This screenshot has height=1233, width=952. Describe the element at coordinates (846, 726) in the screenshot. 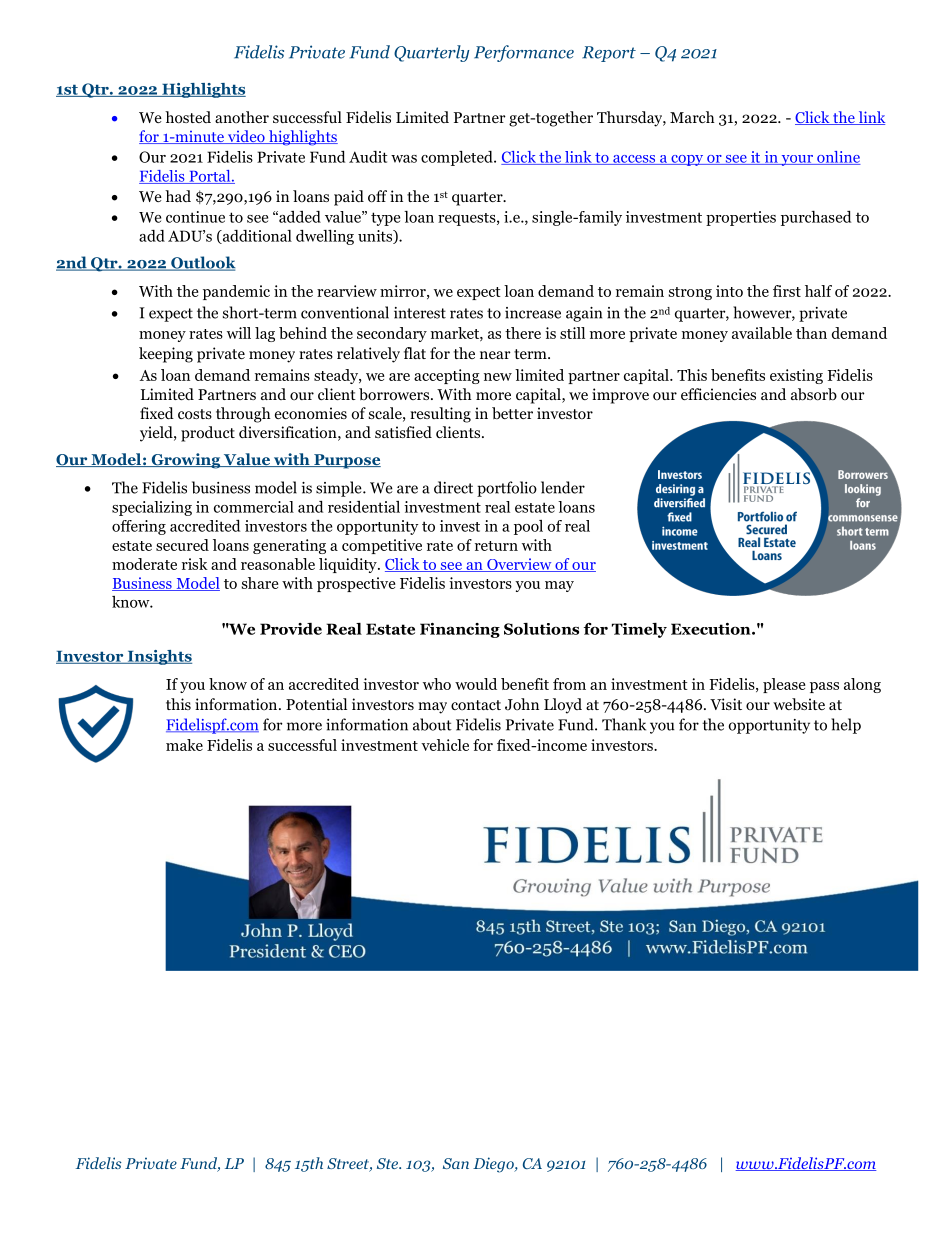

I see `help` at that location.
